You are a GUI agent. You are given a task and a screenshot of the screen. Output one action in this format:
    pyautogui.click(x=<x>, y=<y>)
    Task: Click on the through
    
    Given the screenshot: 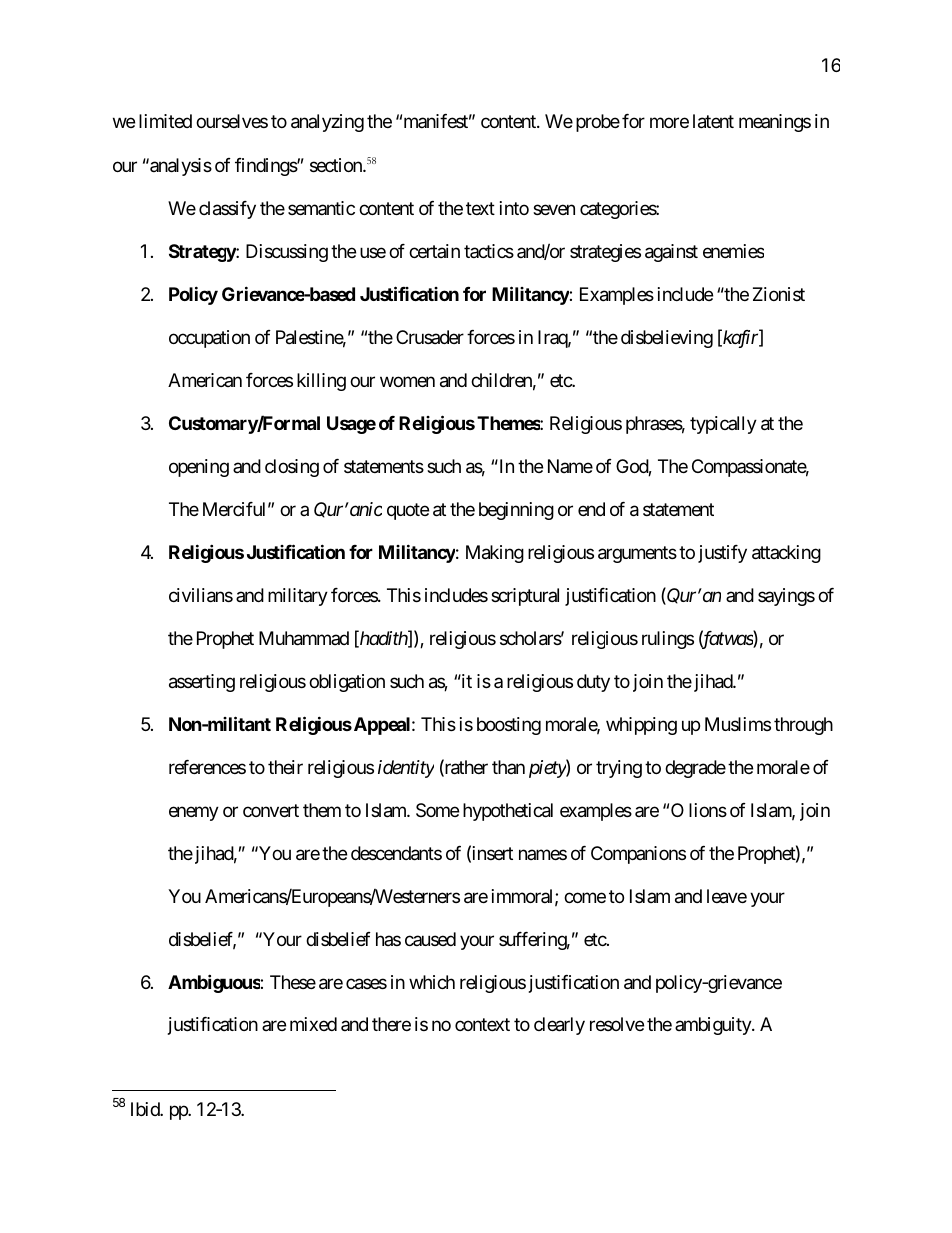 What is the action you would take?
    pyautogui.click(x=803, y=726)
